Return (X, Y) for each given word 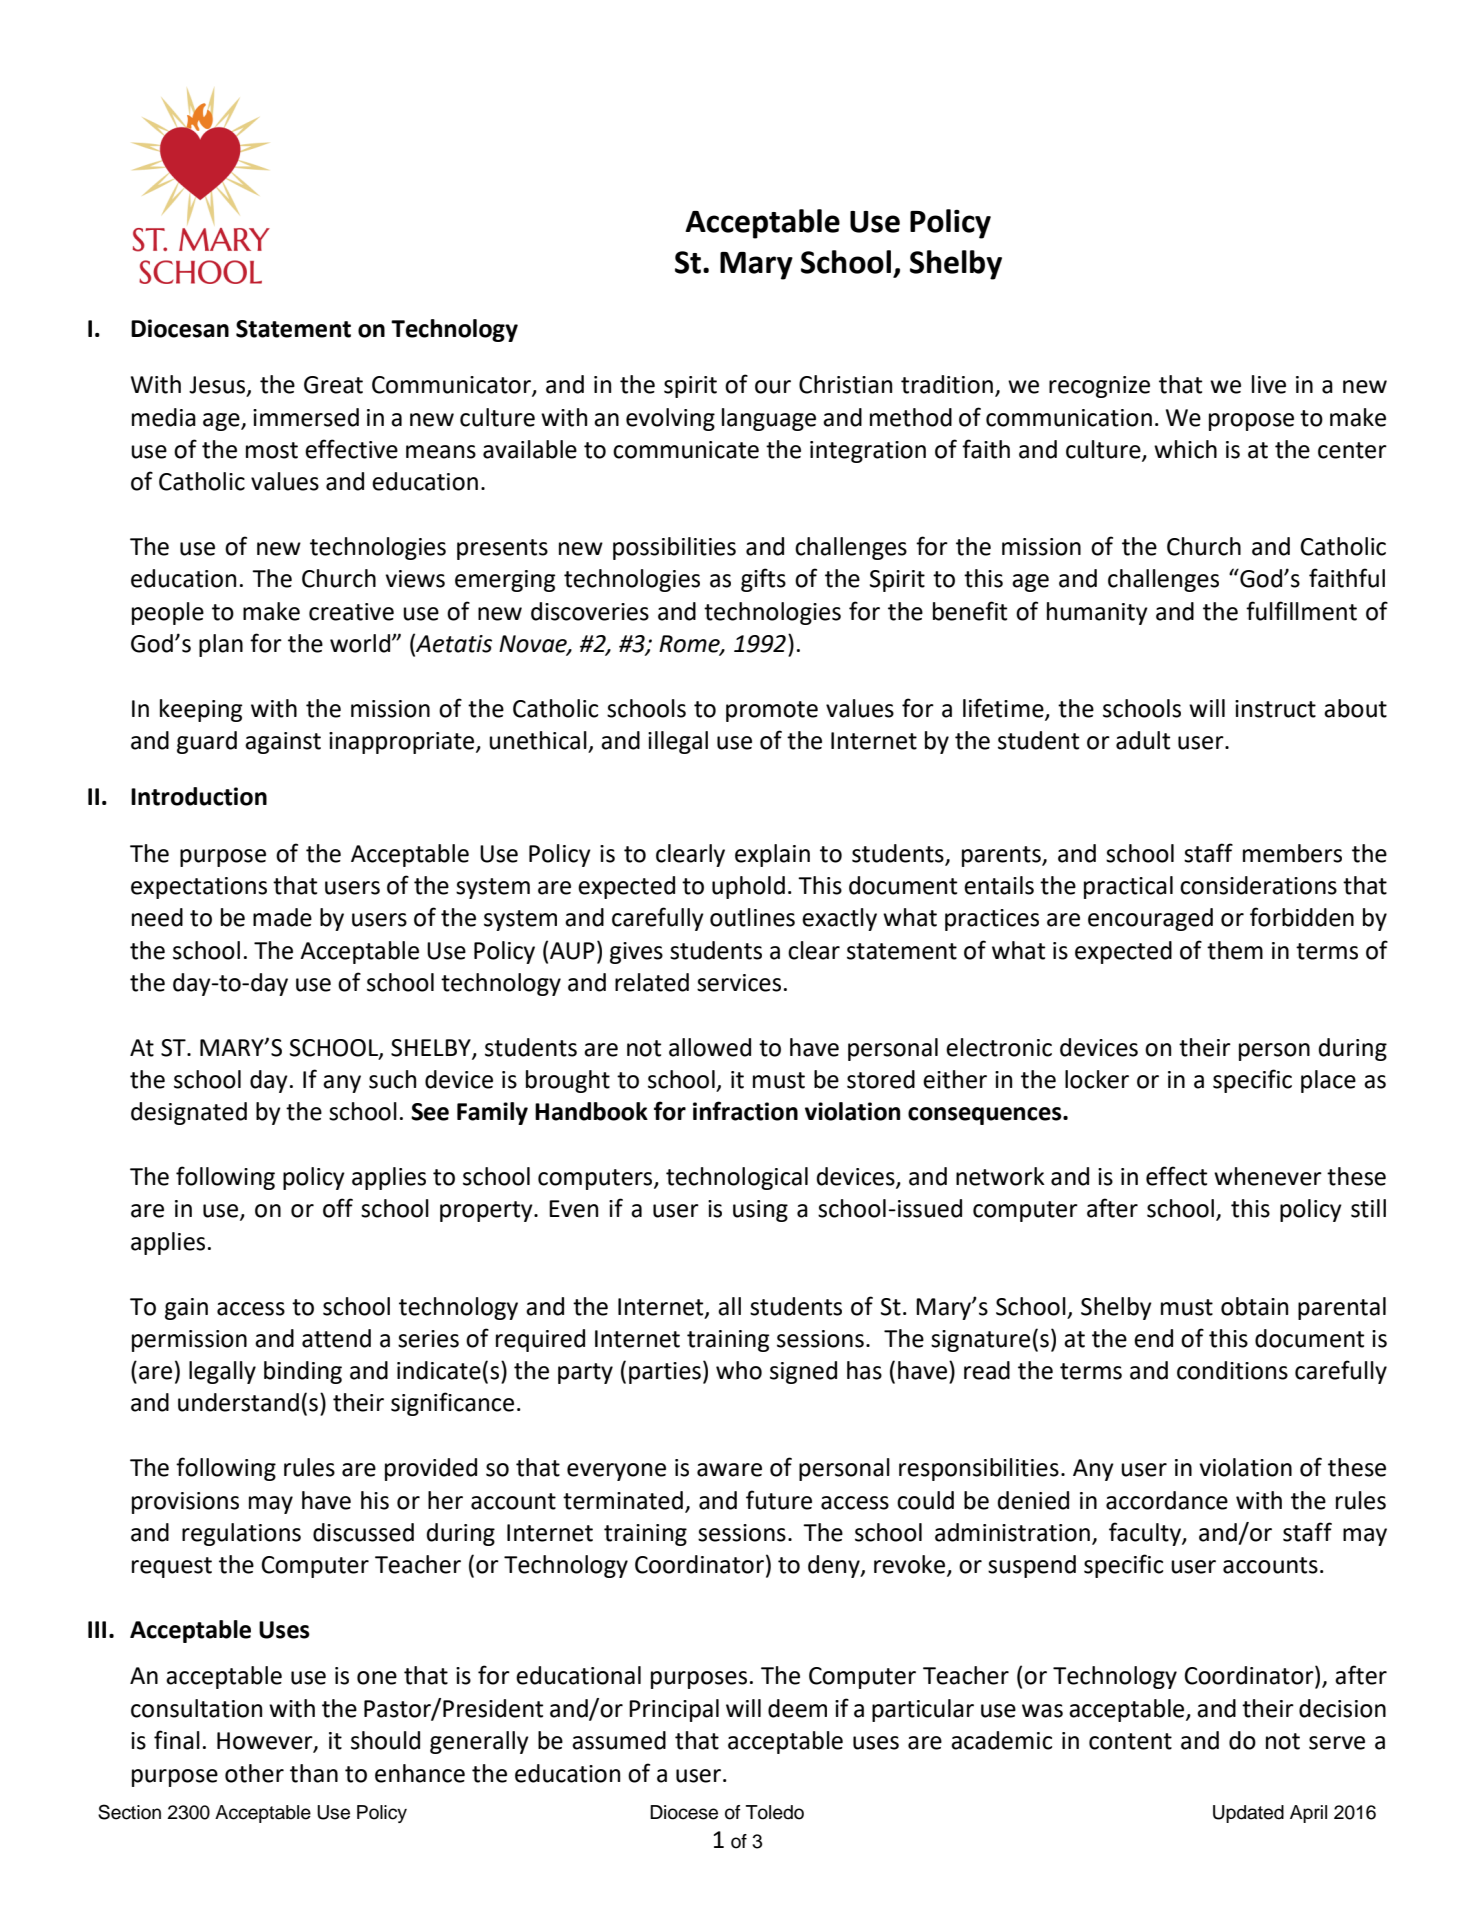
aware (729, 1470)
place (1328, 1081)
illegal (678, 742)
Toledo (775, 1812)
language (769, 419)
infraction (745, 1111)
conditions (1232, 1370)
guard (207, 742)
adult (1143, 740)
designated (189, 1113)
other (254, 1773)
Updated (1248, 1814)
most (272, 450)
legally (222, 1372)
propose (1251, 422)
